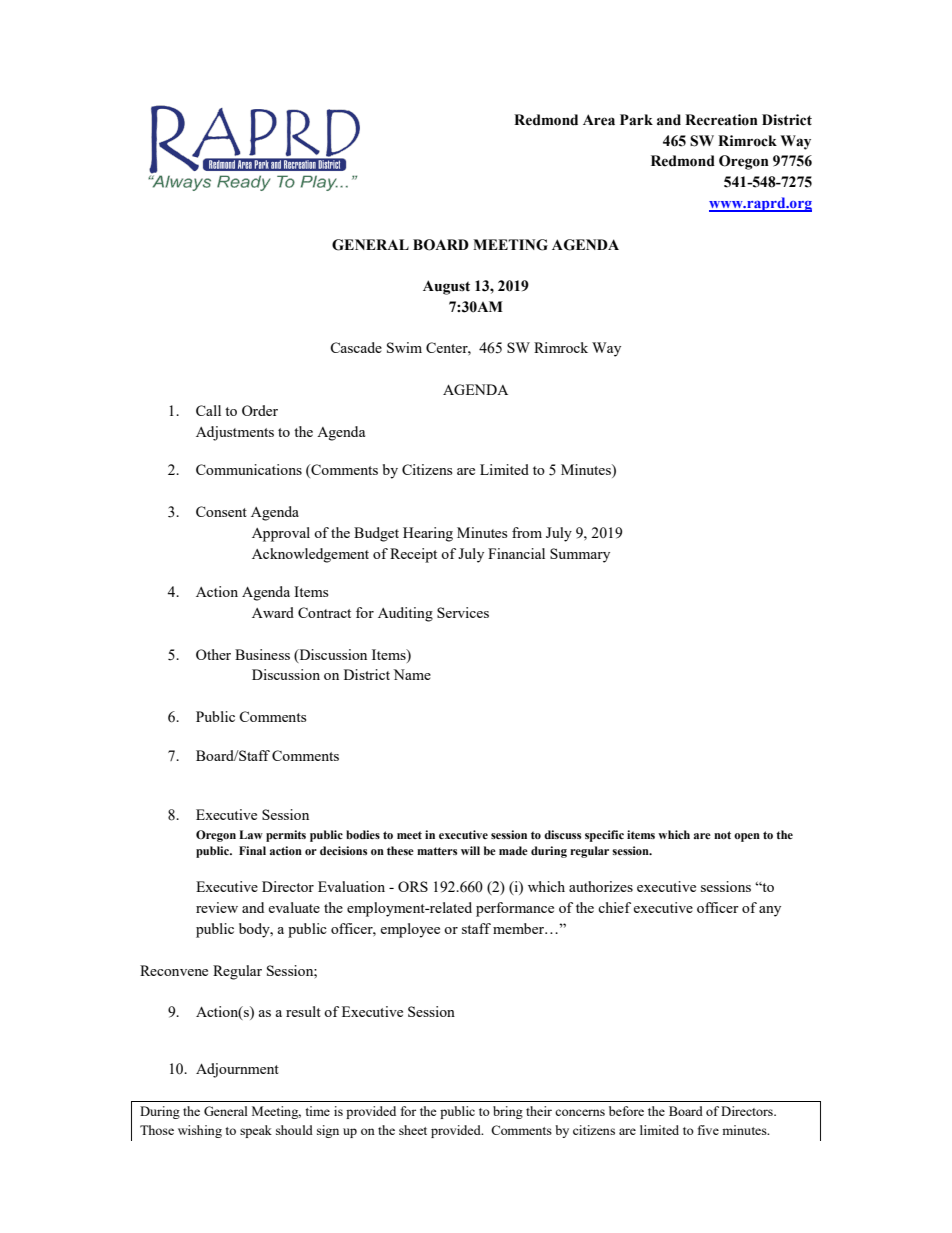  I want to click on Recreation, so click(721, 120).
